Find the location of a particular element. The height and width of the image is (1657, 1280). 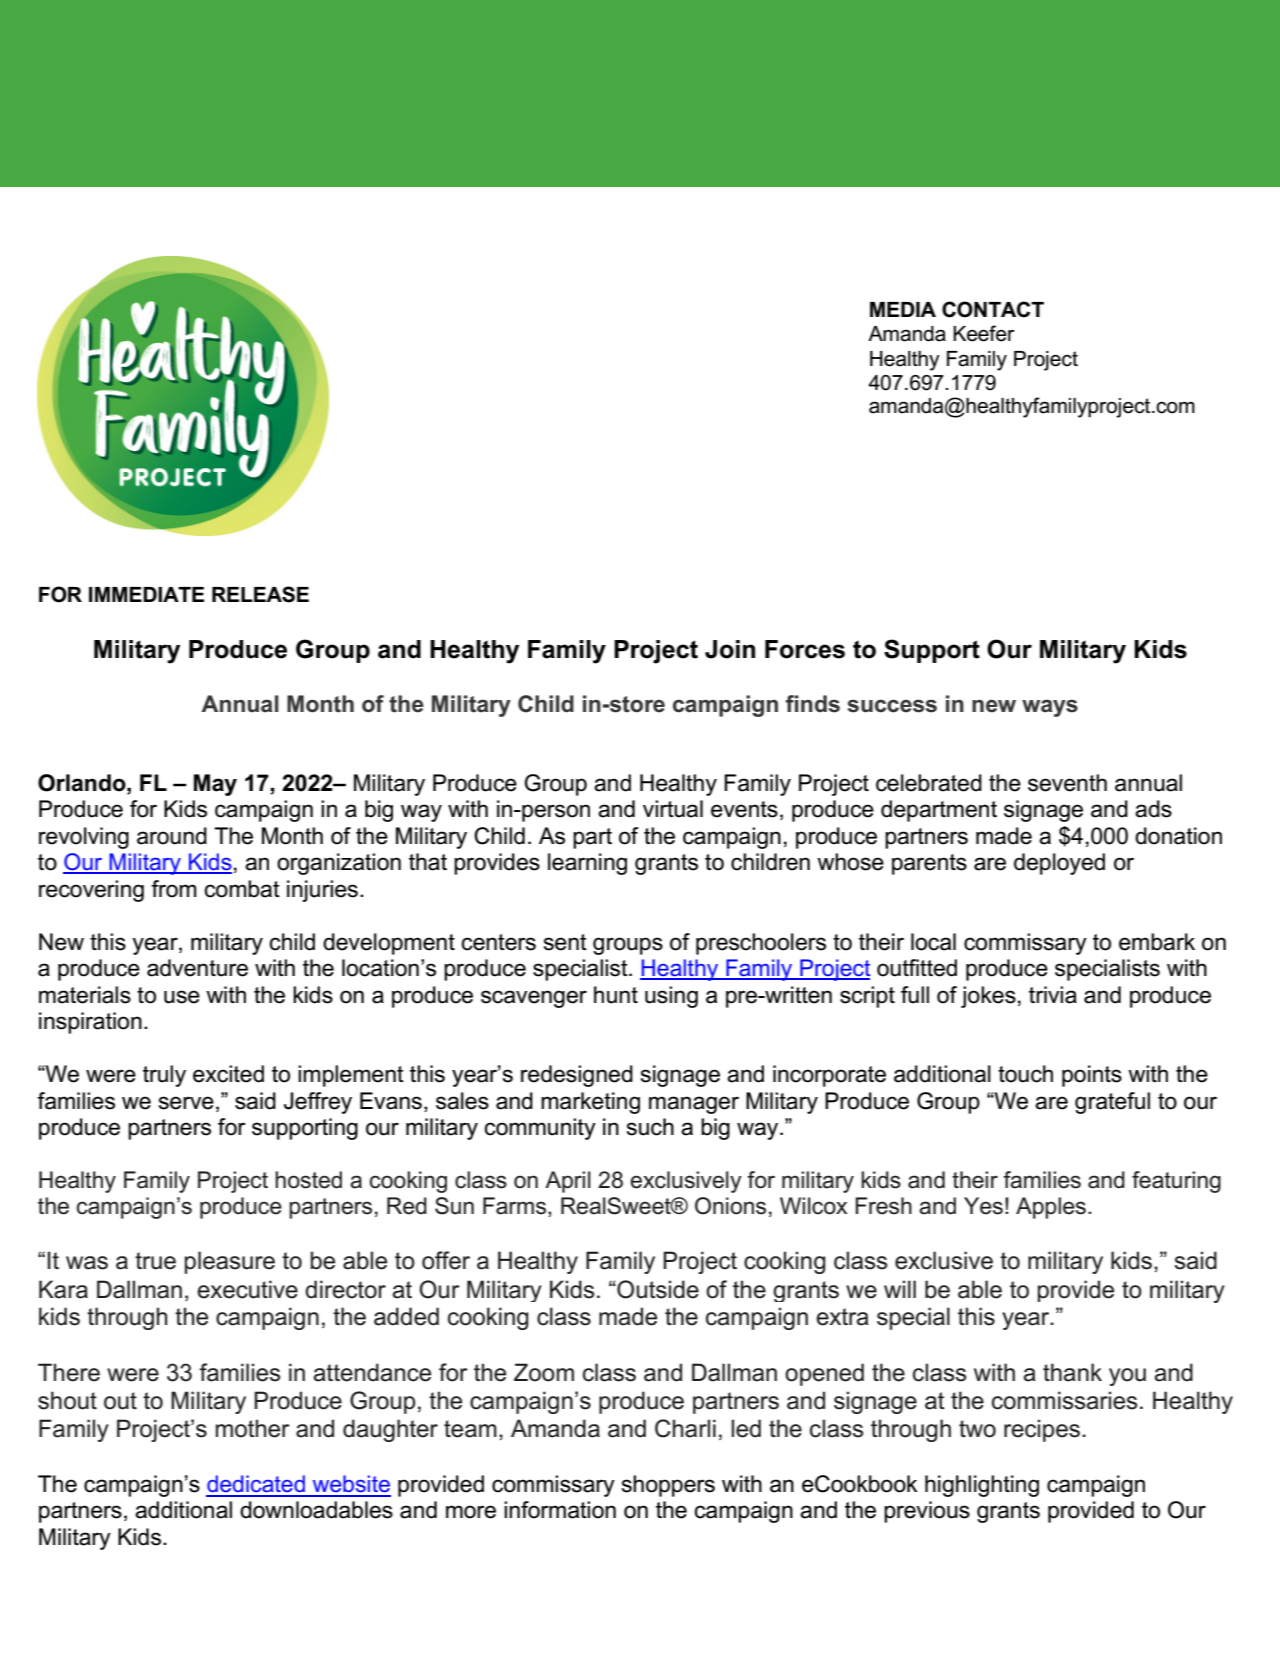

shoppers is located at coordinates (668, 1486).
